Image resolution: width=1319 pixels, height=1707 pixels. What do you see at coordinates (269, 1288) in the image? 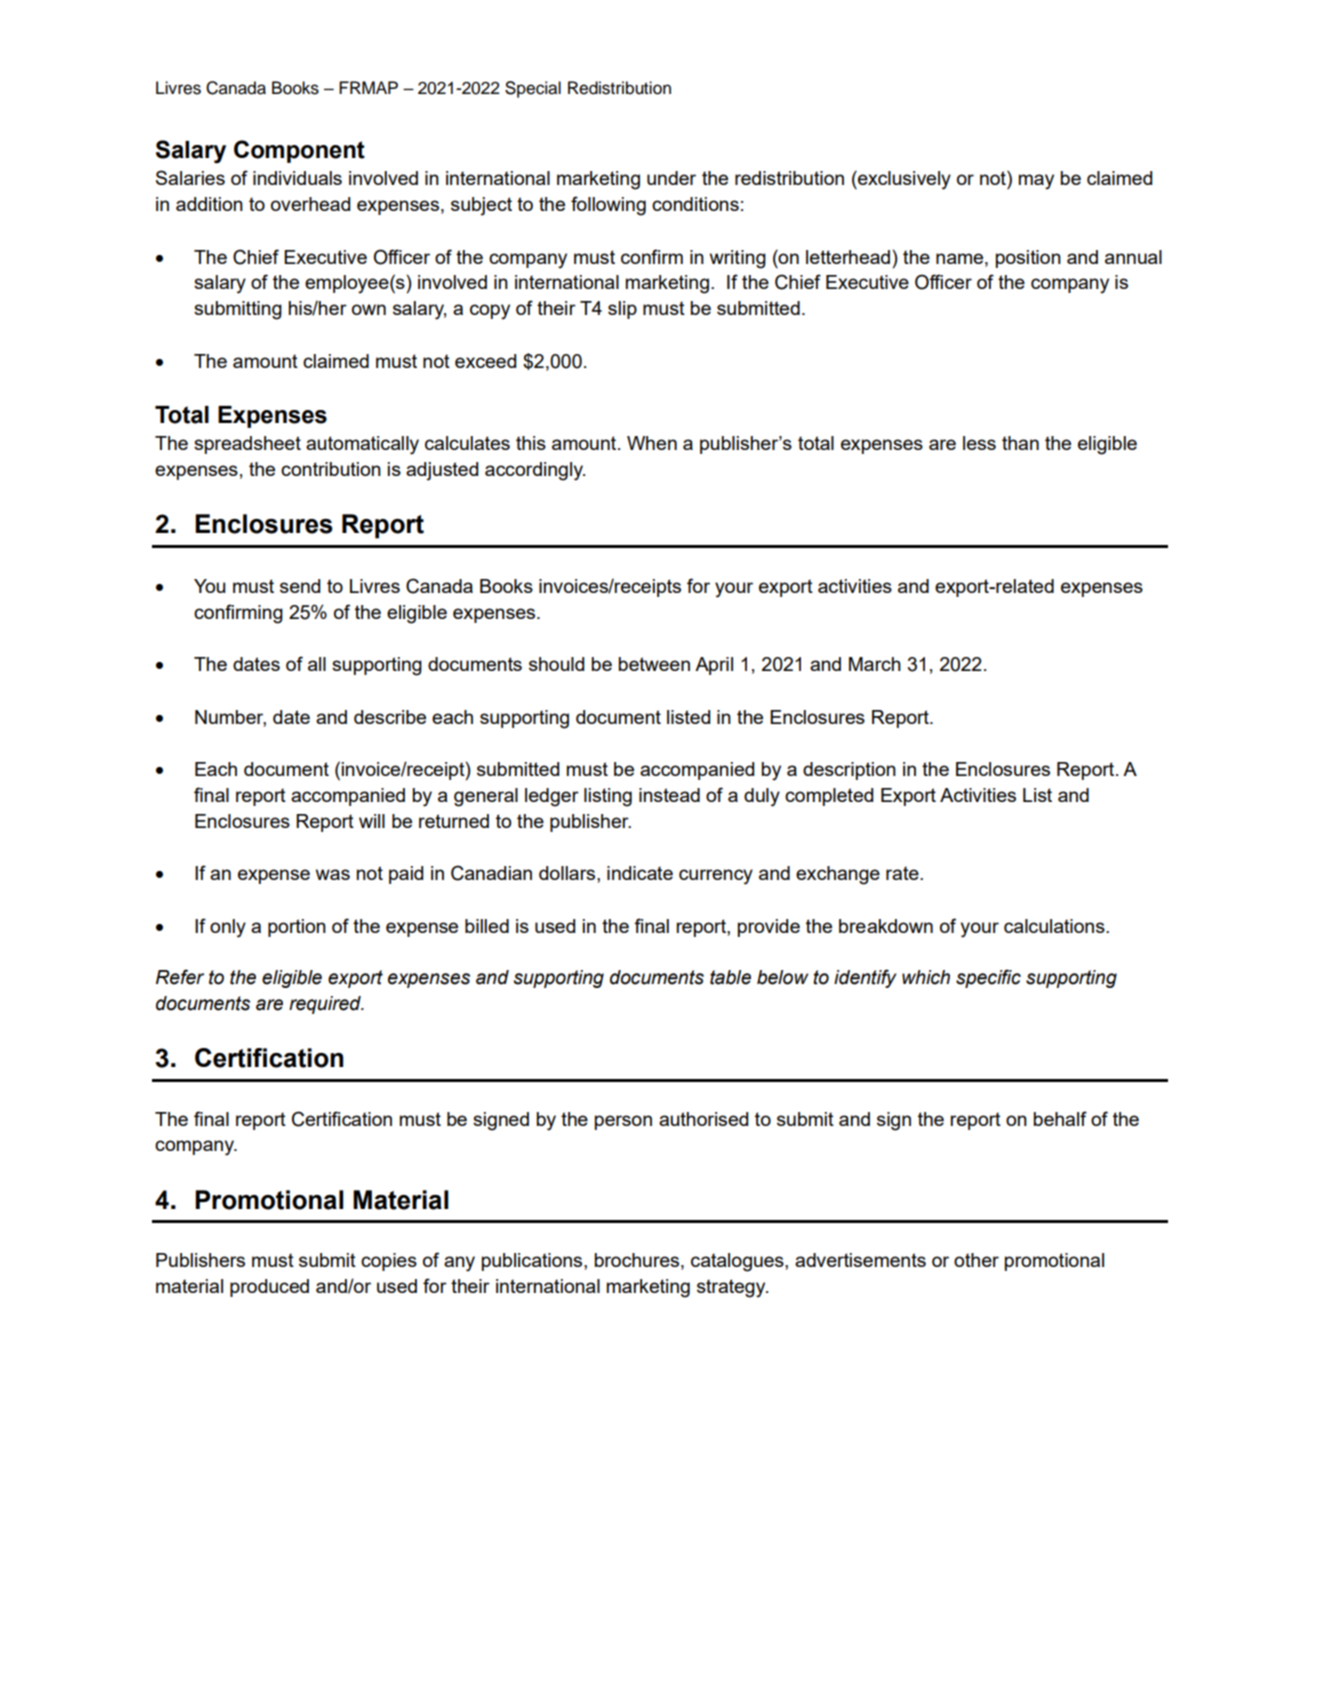
I see `produced` at bounding box center [269, 1288].
